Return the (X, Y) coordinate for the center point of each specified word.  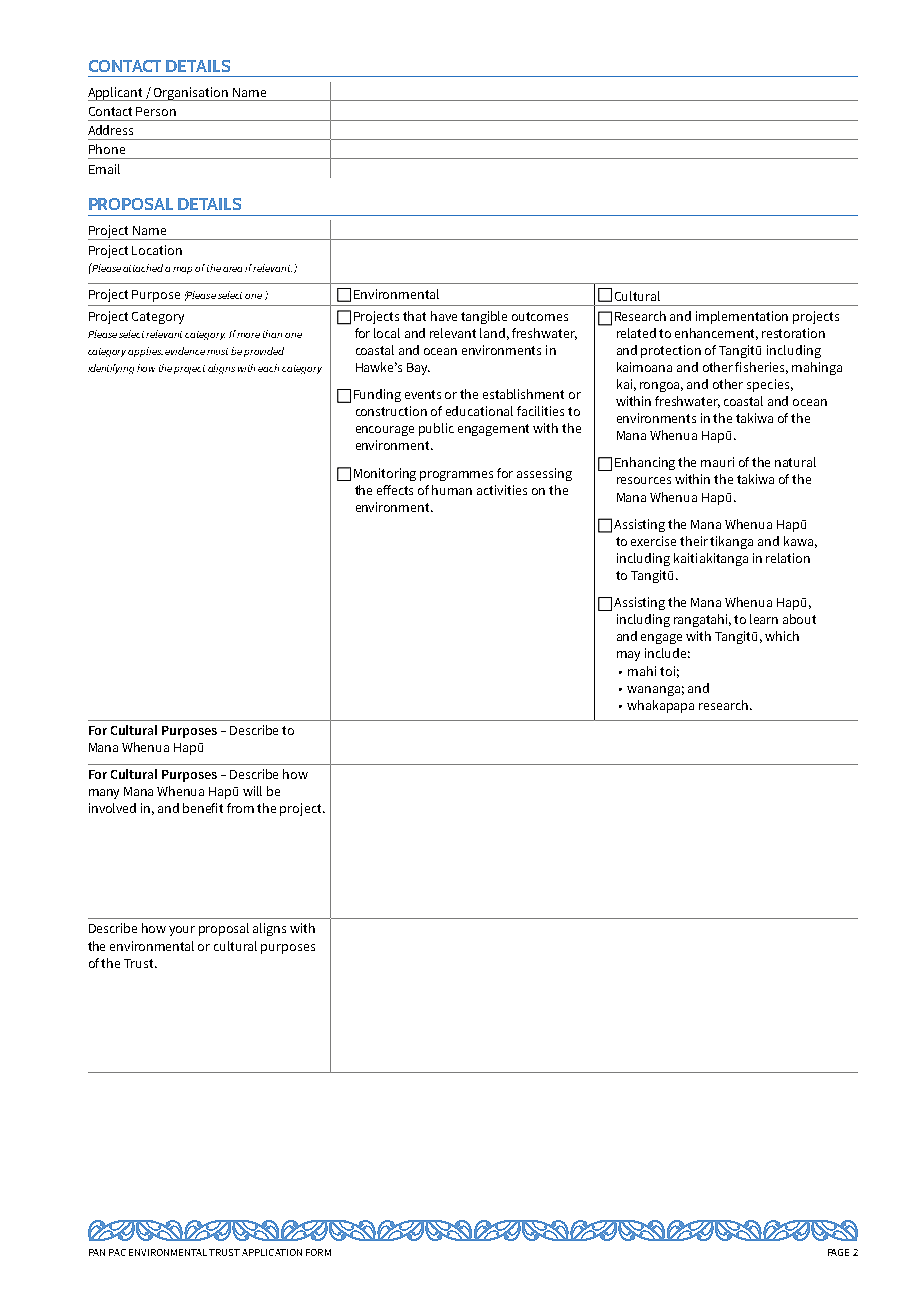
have (444, 316)
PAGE (838, 1252)
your (182, 931)
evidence (185, 351)
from (240, 808)
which (782, 636)
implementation (742, 317)
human (452, 490)
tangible (484, 317)
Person (156, 111)
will (252, 791)
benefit (203, 808)
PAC (117, 1252)
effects (395, 490)
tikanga (731, 542)
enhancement (716, 334)
